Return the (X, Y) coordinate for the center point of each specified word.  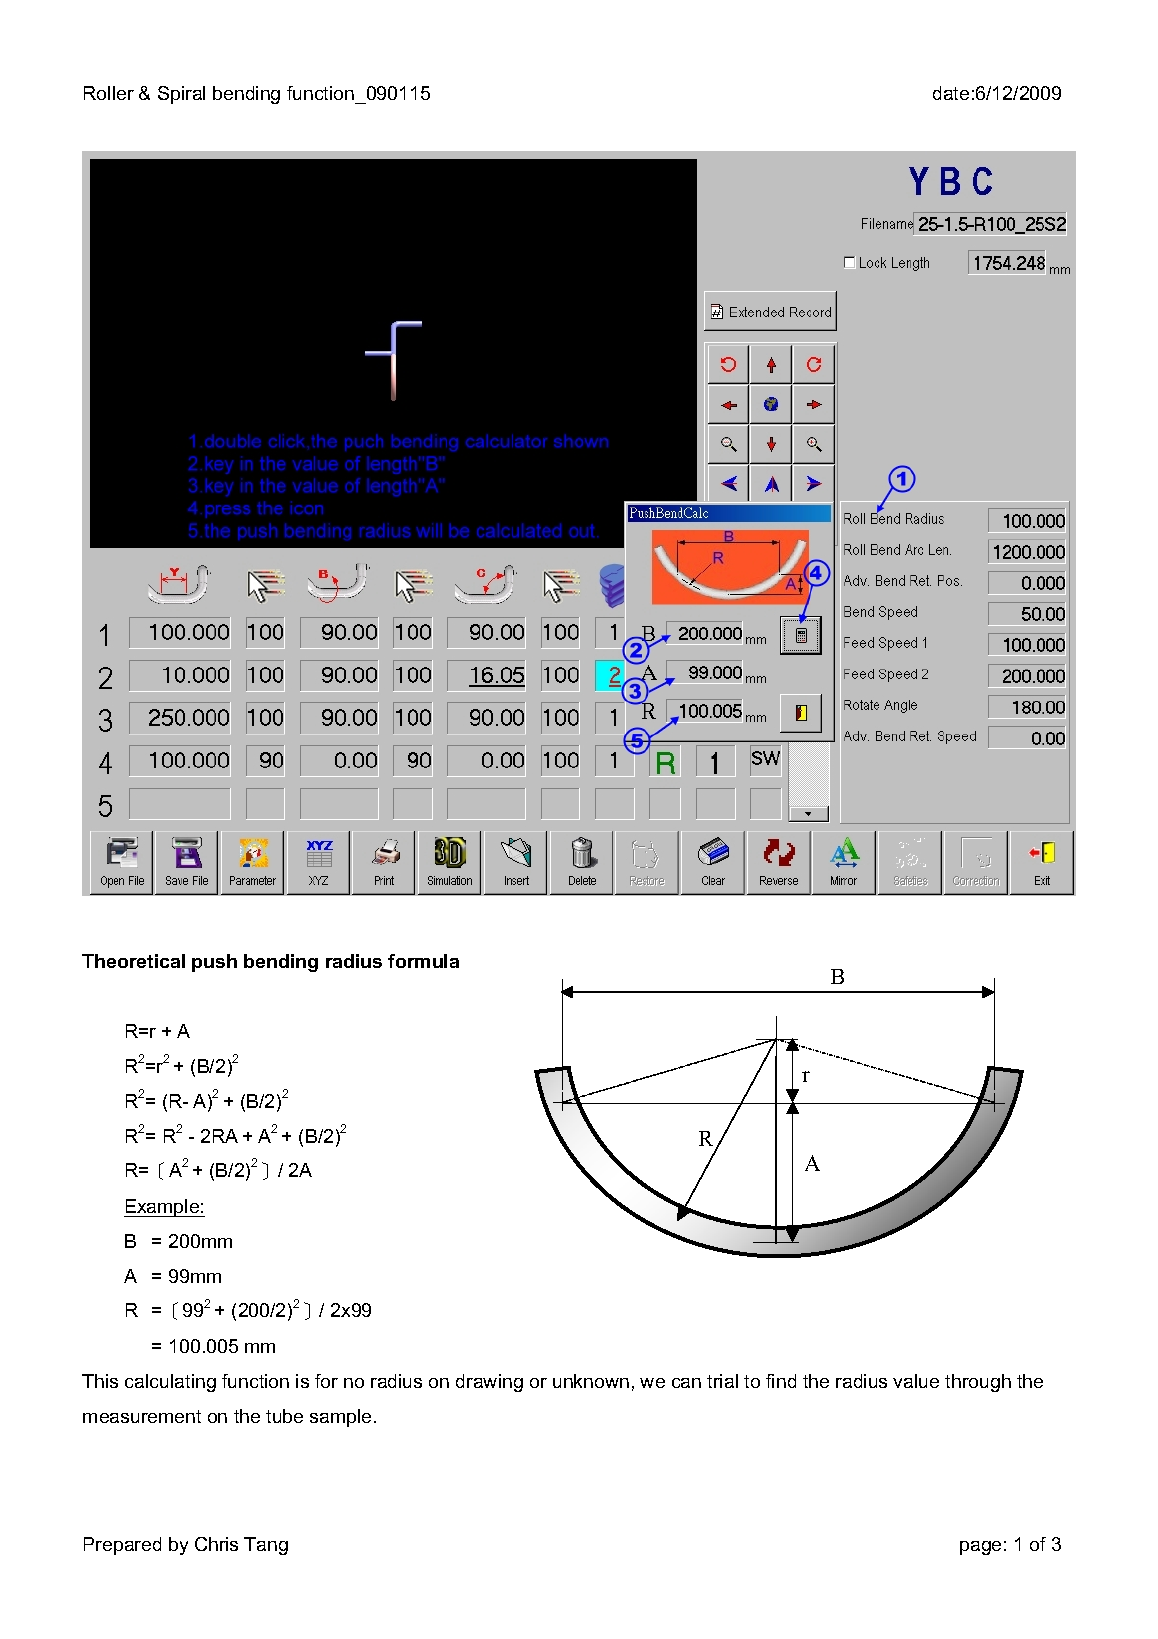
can (686, 1383)
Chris (216, 1544)
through (978, 1383)
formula (423, 961)
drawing (489, 1383)
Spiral (181, 95)
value (916, 1381)
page (980, 1548)
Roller (109, 93)
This (100, 1381)
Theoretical (133, 961)
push (214, 963)
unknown (591, 1381)
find (781, 1381)
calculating (170, 1383)
